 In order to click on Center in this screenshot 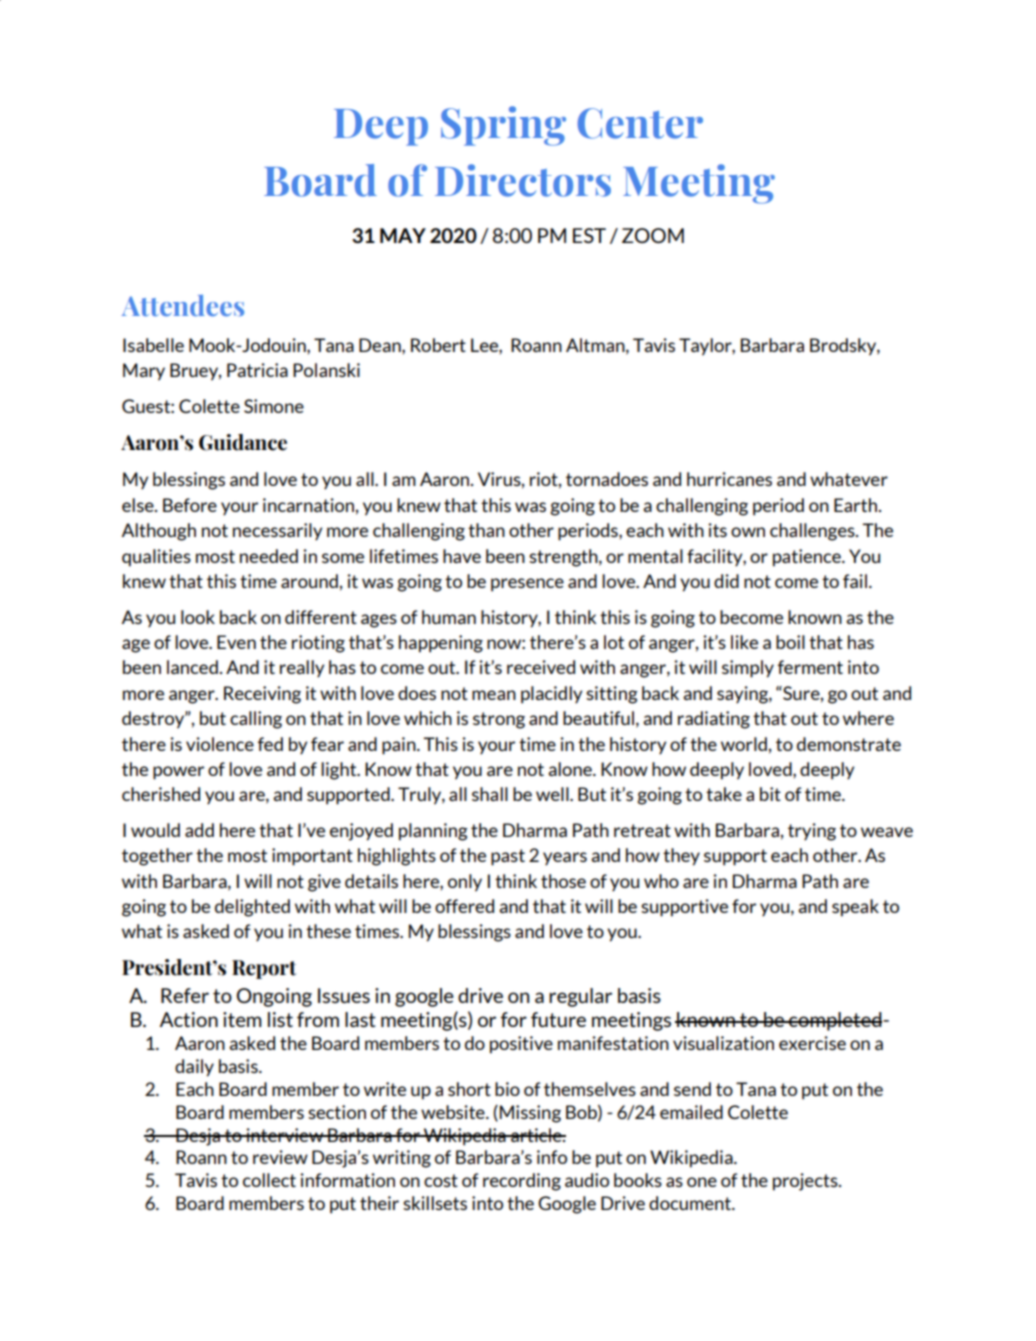, I will do `click(640, 123)`.
